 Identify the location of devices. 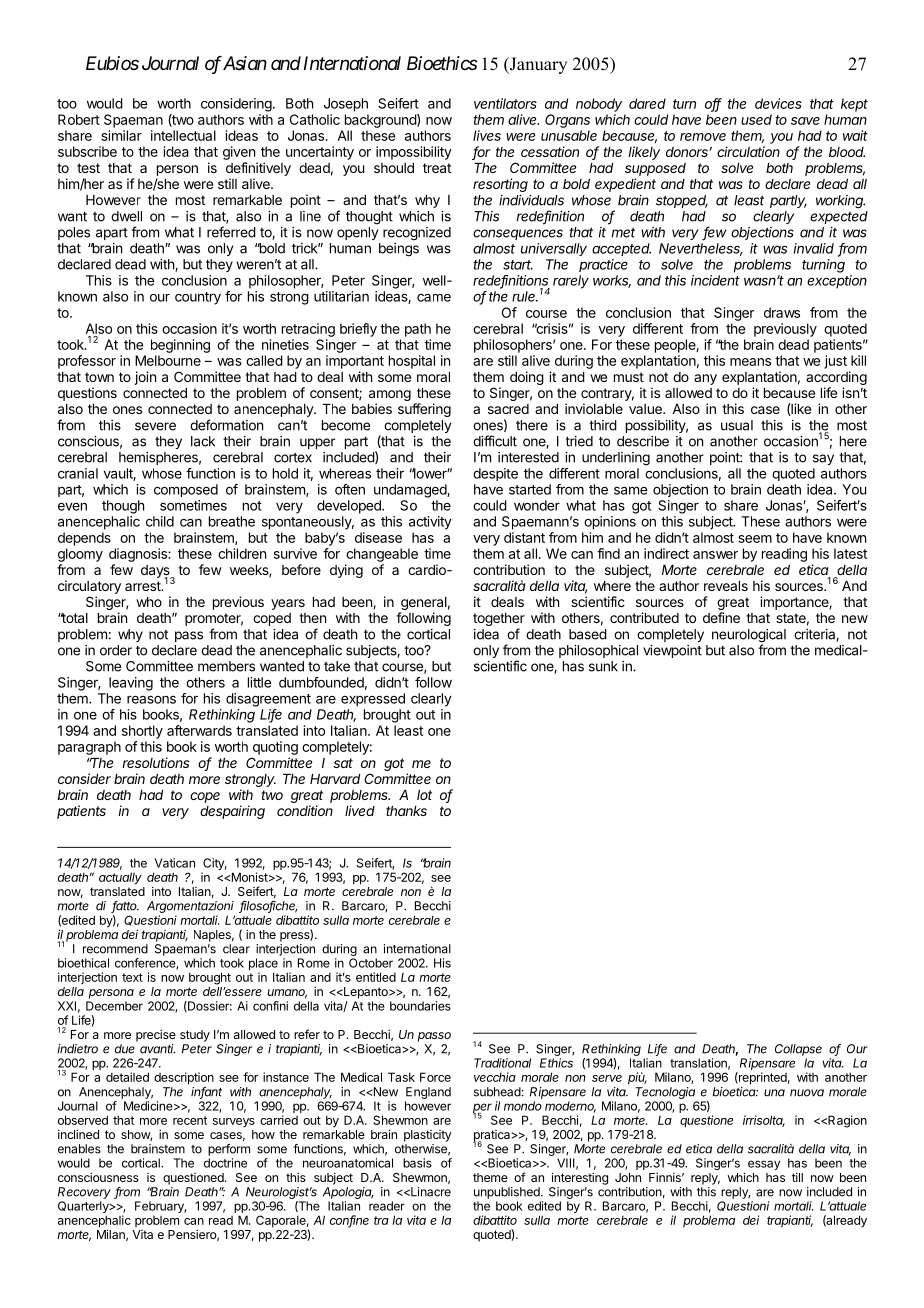
(778, 103).
